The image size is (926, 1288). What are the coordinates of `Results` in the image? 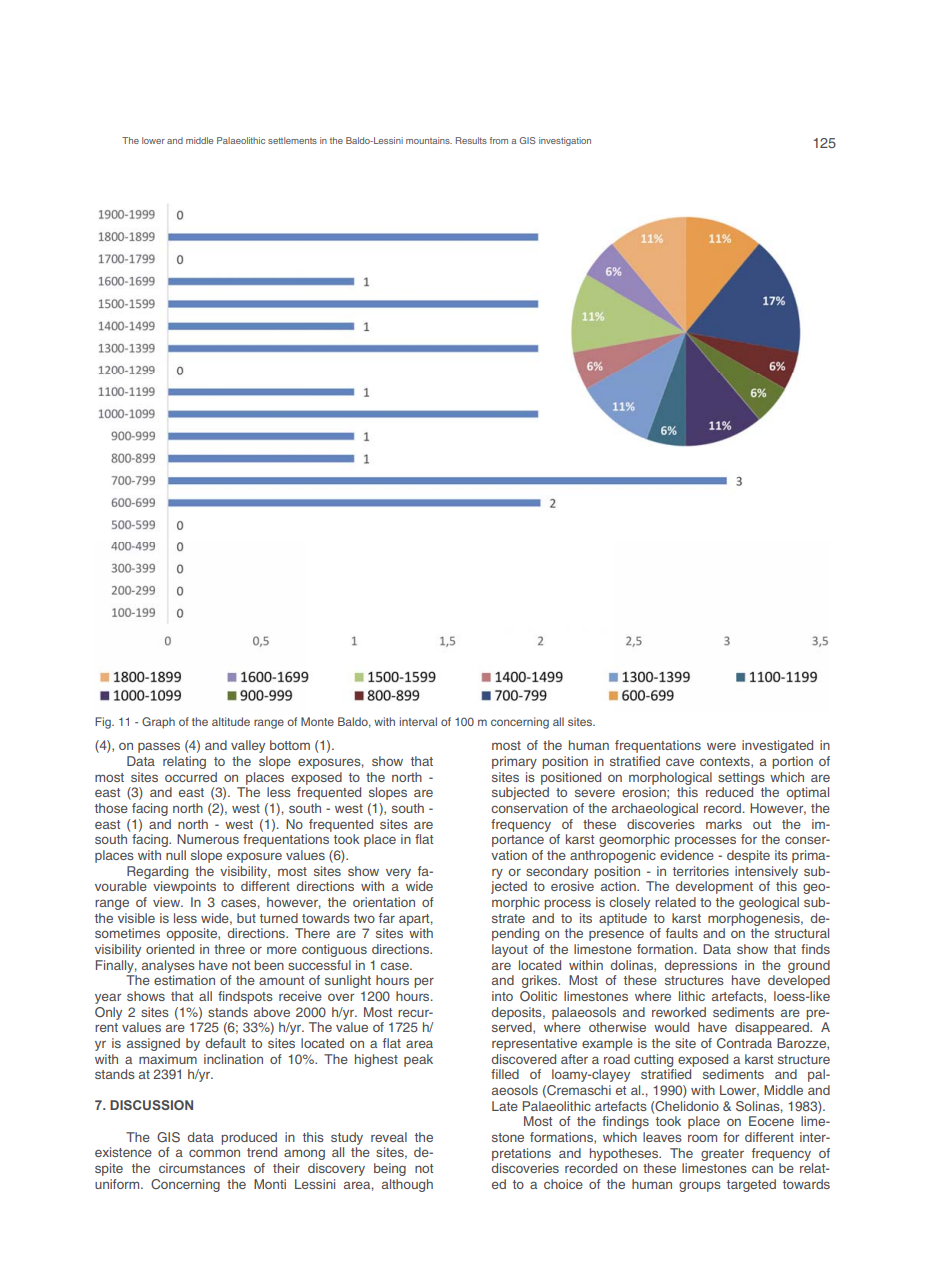 It's located at (471, 140).
